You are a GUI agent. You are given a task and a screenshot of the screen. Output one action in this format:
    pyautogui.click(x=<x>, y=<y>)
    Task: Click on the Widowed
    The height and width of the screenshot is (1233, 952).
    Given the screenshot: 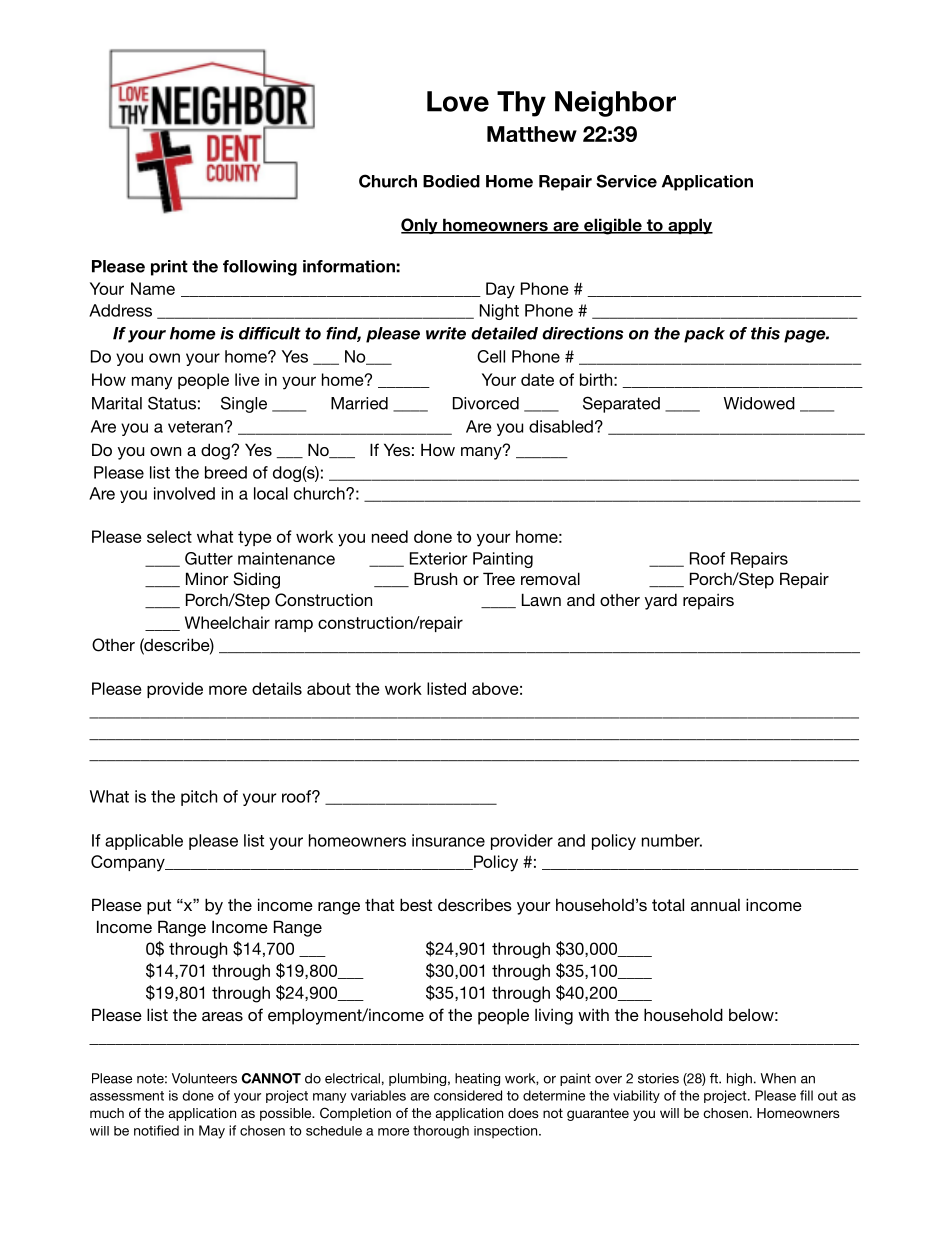 What is the action you would take?
    pyautogui.click(x=759, y=403)
